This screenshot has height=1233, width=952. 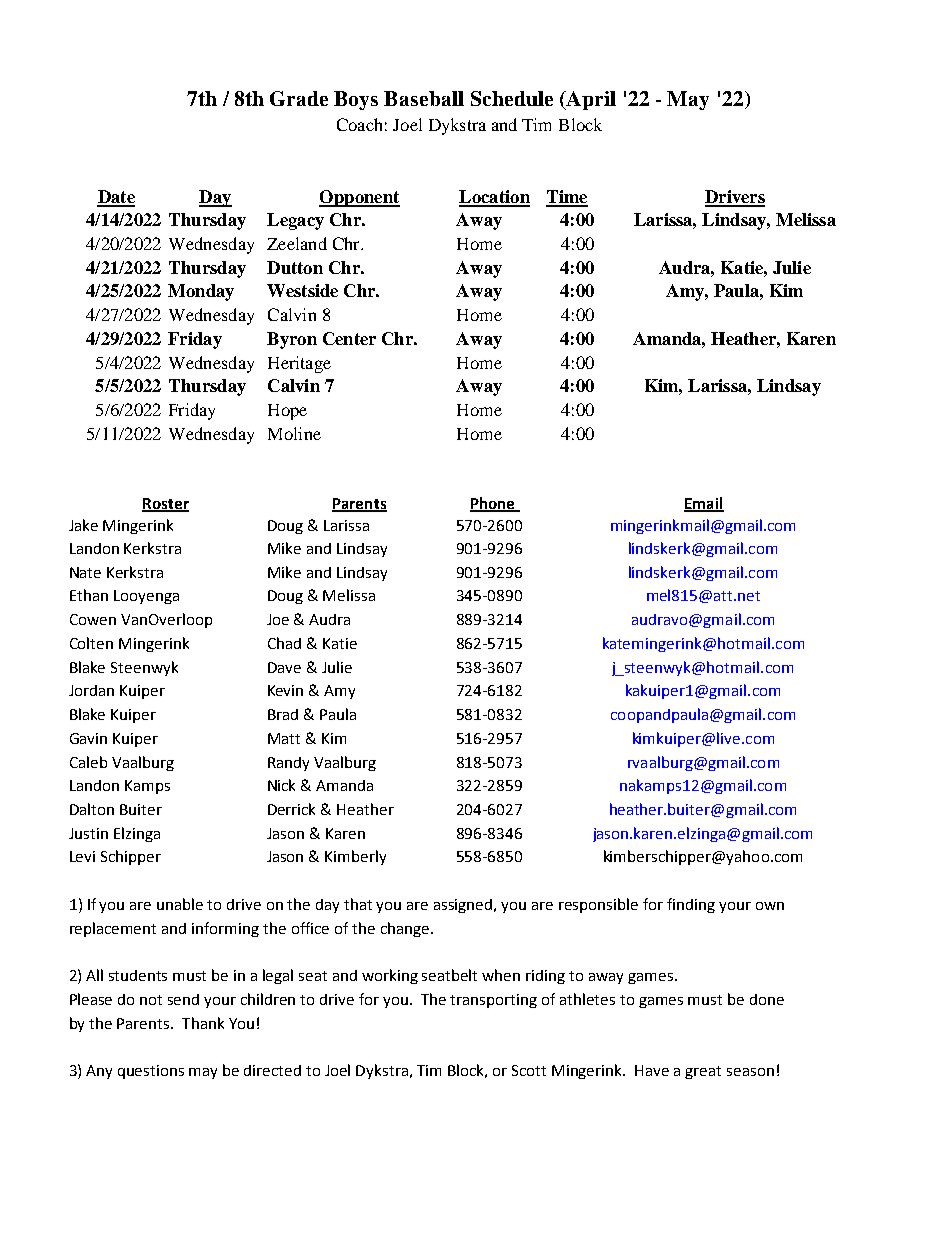 What do you see at coordinates (349, 338) in the screenshot?
I see `Center` at bounding box center [349, 338].
